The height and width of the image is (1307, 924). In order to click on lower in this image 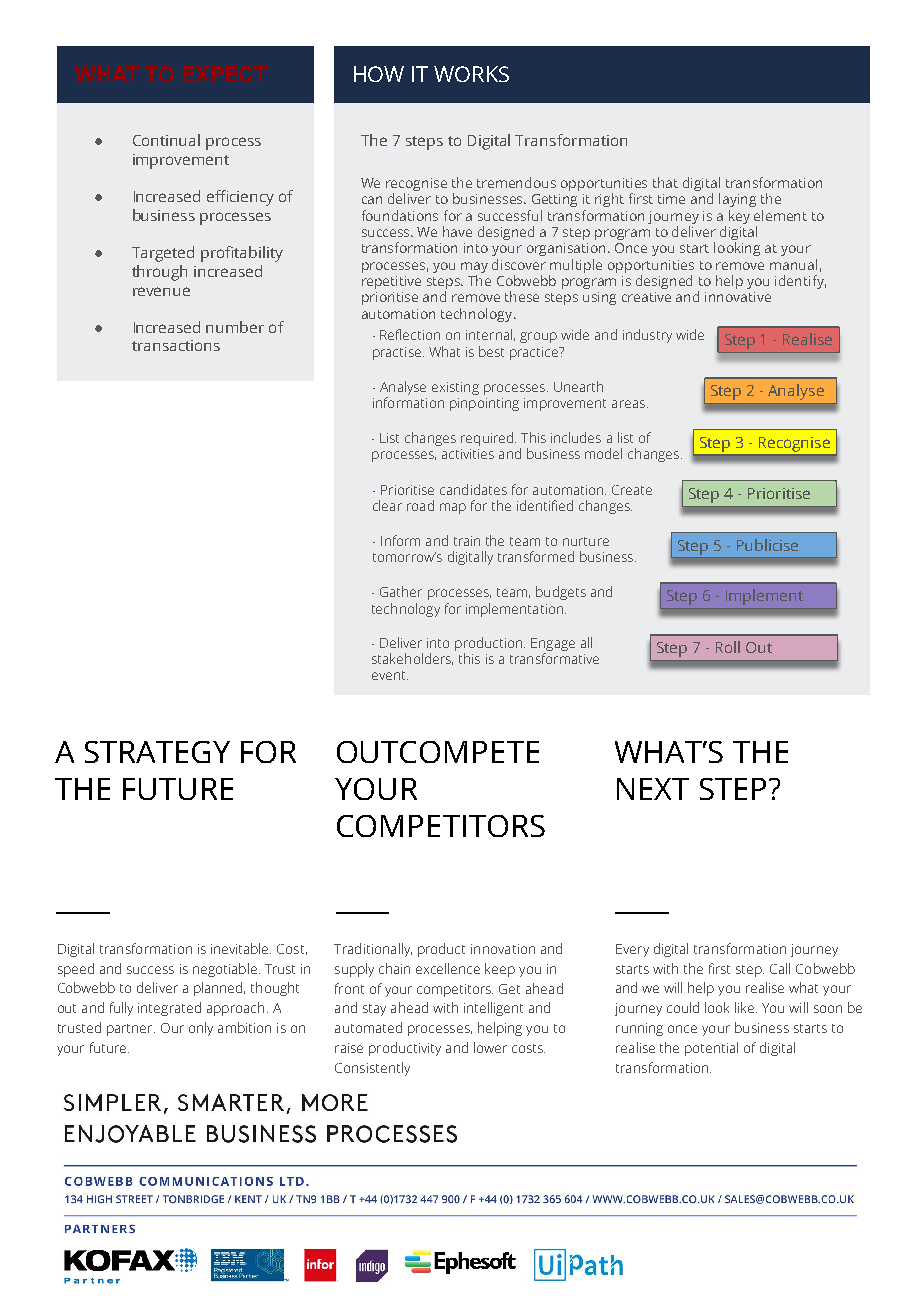, I will do `click(490, 1047)`.
